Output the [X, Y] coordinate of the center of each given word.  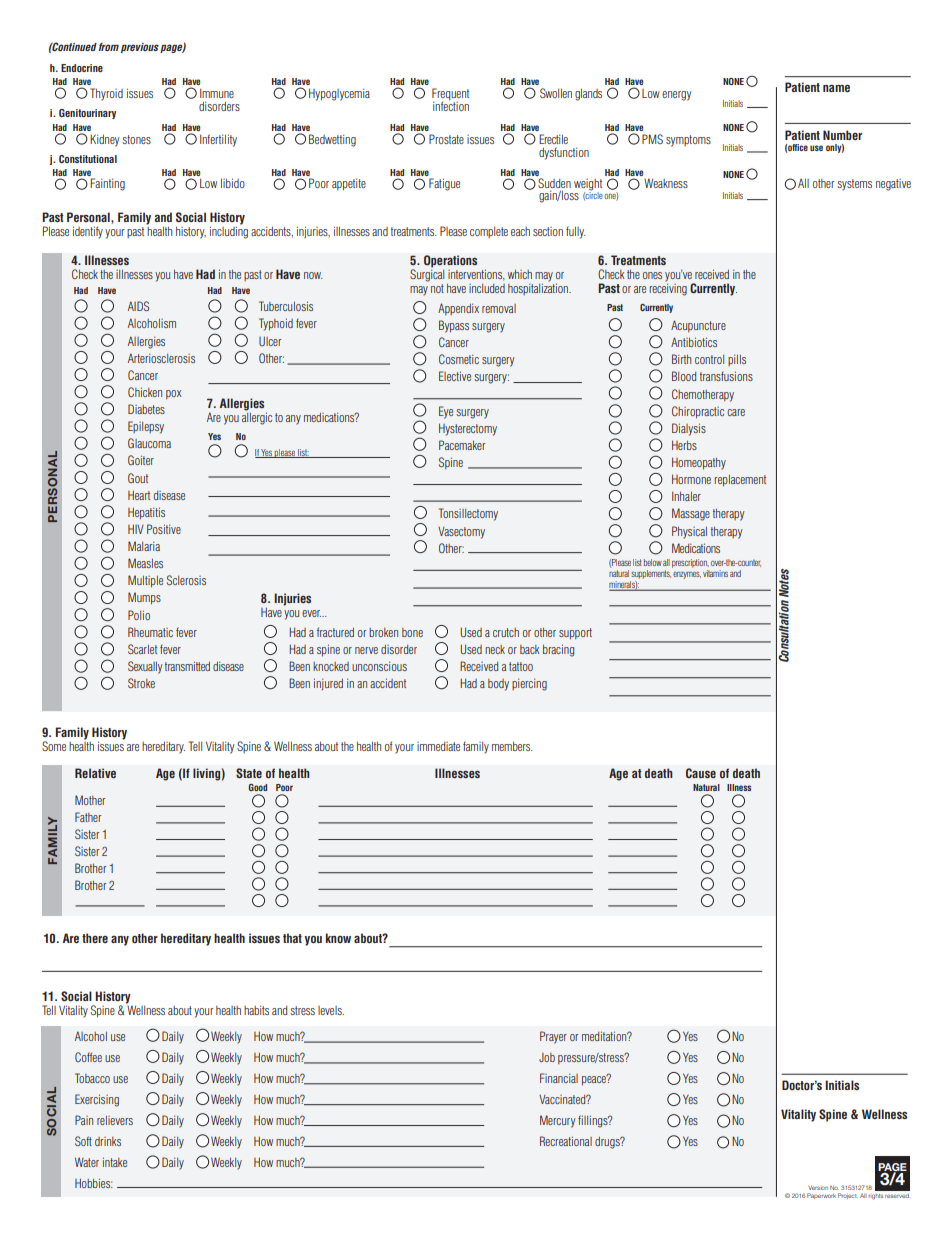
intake [115, 1162]
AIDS [138, 306]
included [487, 288]
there [95, 938]
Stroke [141, 683]
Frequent [450, 95]
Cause [701, 773]
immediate [438, 746]
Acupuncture [698, 326]
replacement [740, 481]
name [836, 88]
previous [140, 48]
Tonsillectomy [468, 514]
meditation [605, 1036]
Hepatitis [146, 513]
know [338, 938]
